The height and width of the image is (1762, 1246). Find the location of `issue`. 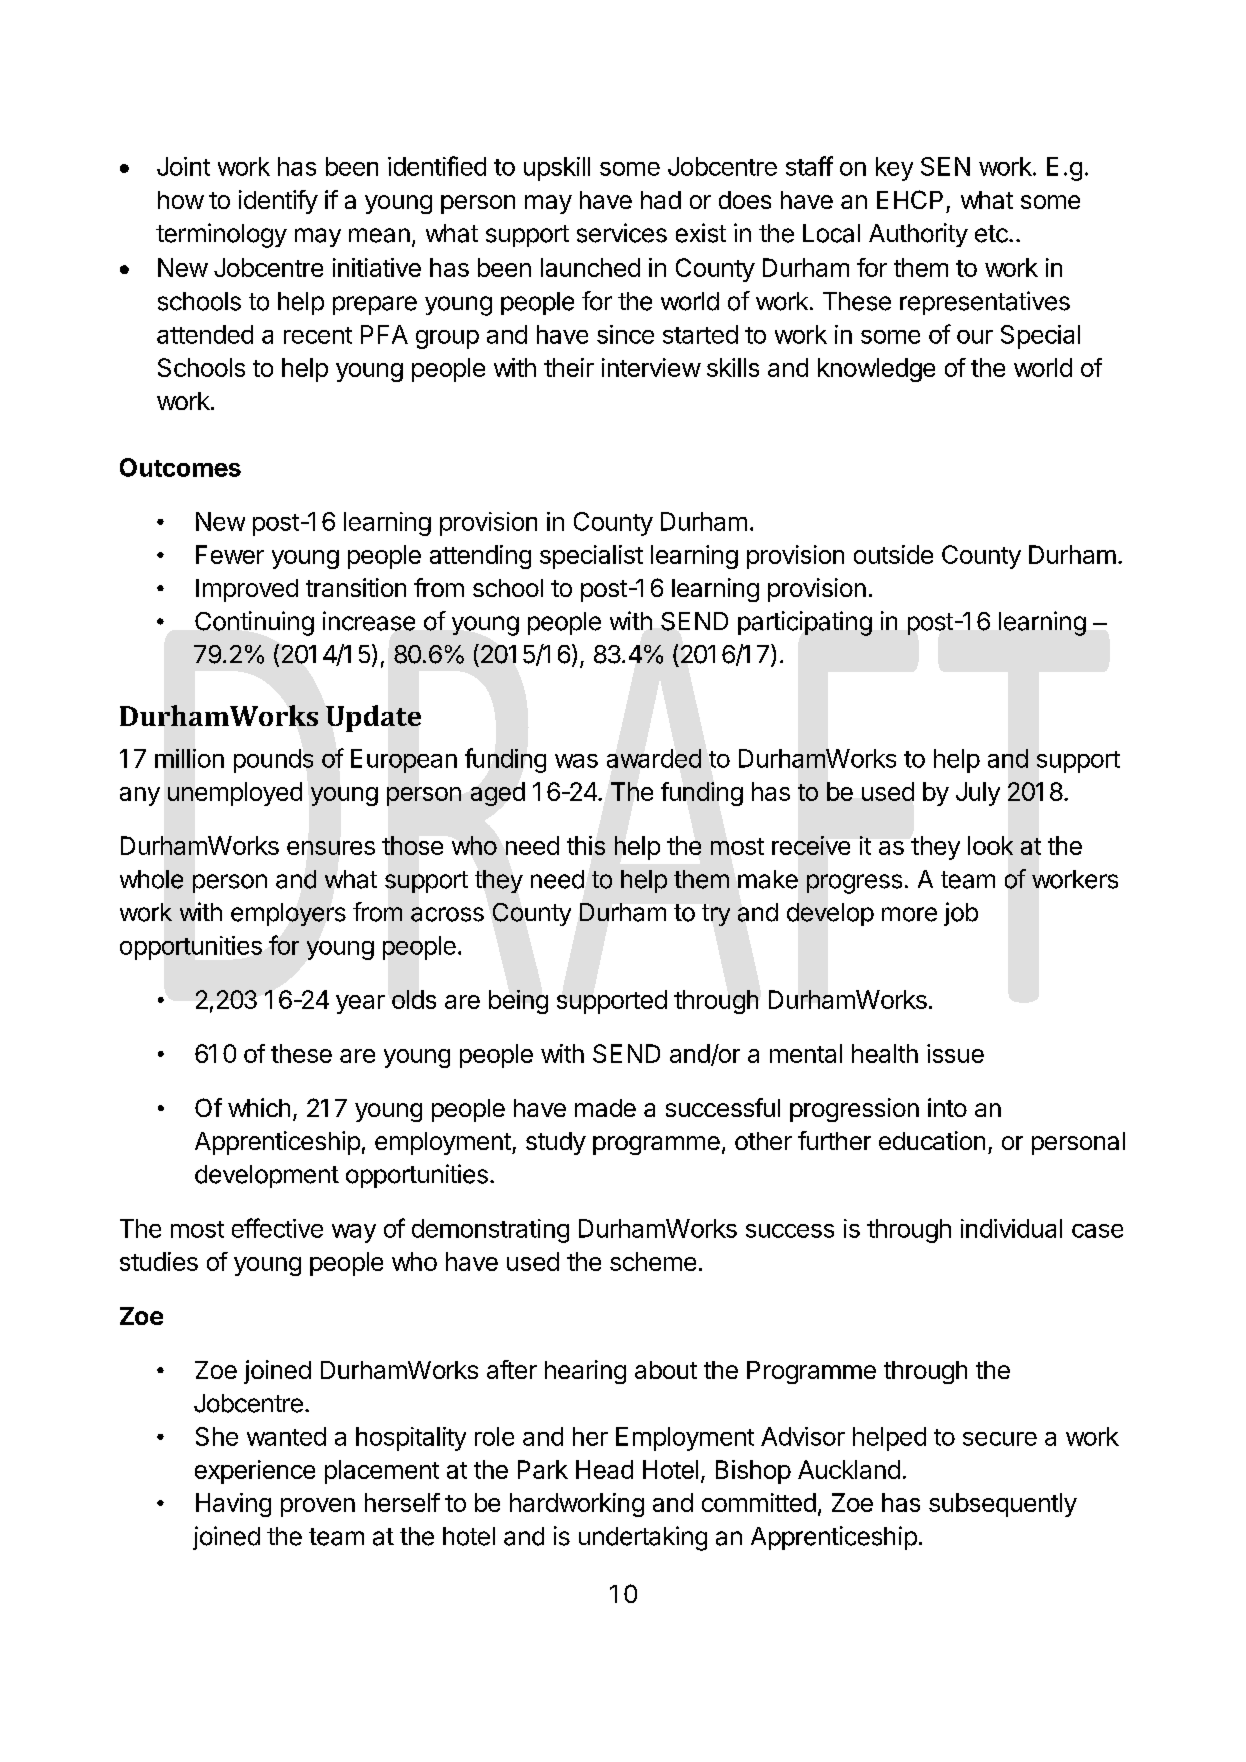

issue is located at coordinates (955, 1053).
